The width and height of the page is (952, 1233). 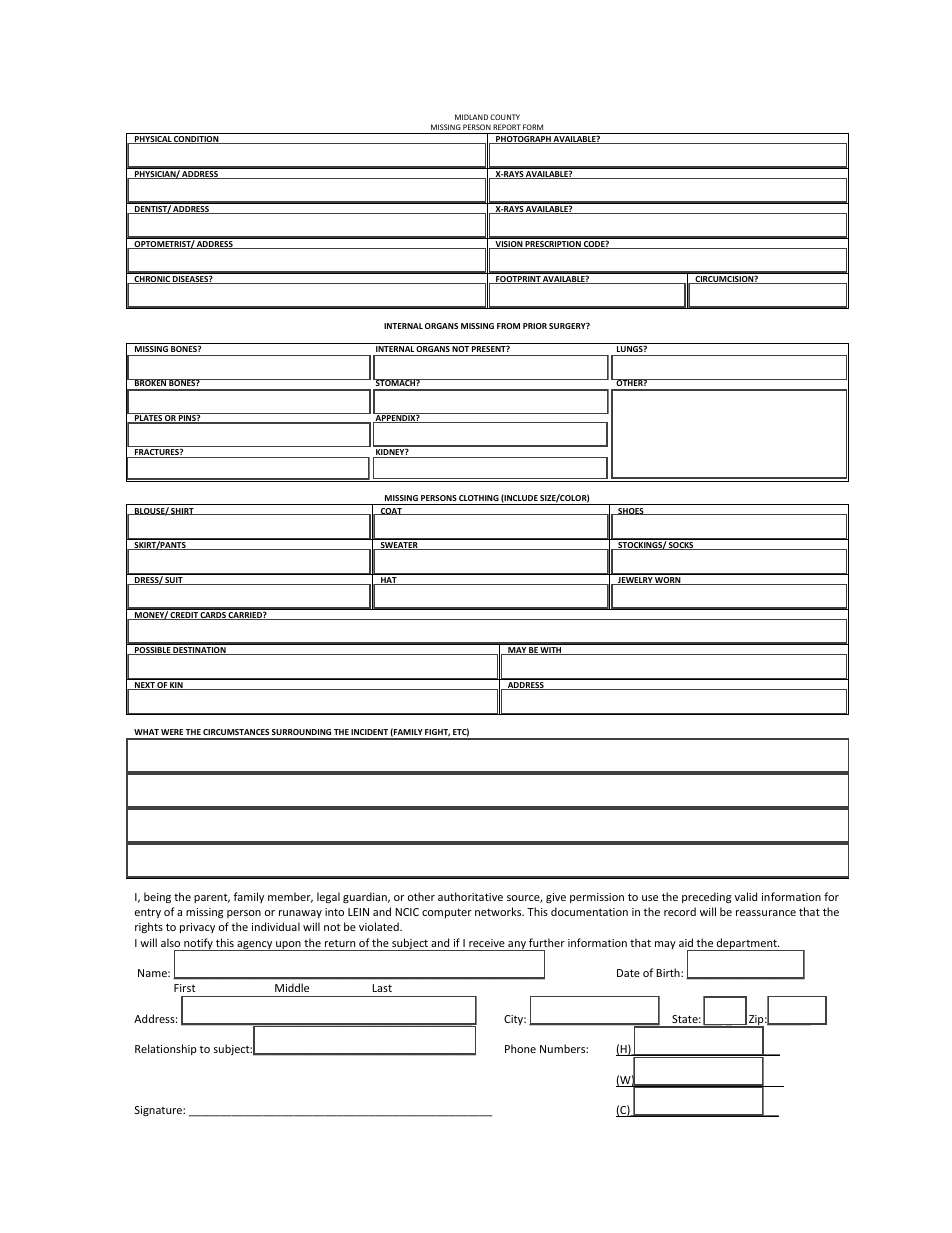 What do you see at coordinates (520, 1048) in the page?
I see `Phone` at bounding box center [520, 1048].
